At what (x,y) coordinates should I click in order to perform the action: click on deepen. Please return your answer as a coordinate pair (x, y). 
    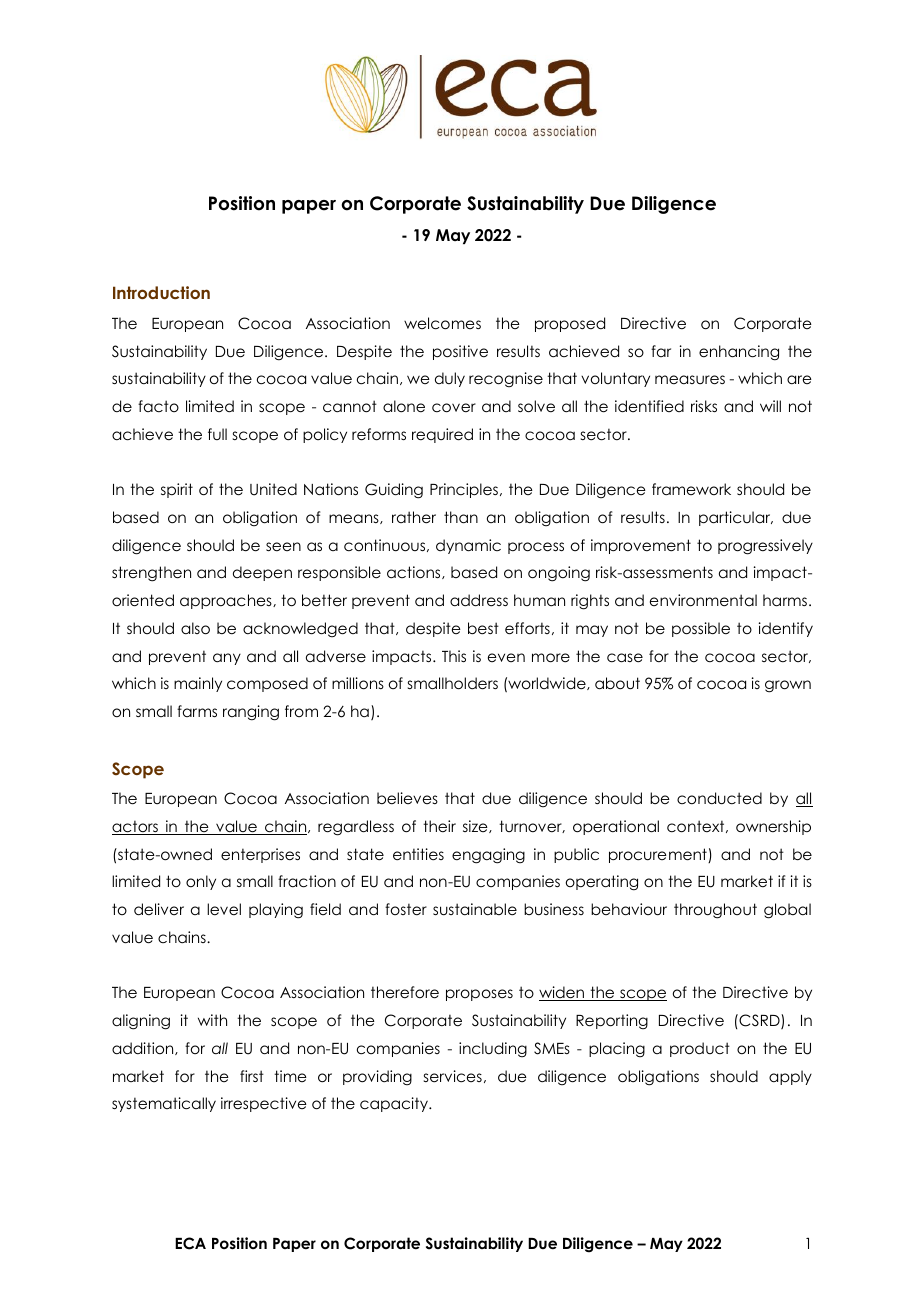
    Looking at the image, I should click on (262, 573).
